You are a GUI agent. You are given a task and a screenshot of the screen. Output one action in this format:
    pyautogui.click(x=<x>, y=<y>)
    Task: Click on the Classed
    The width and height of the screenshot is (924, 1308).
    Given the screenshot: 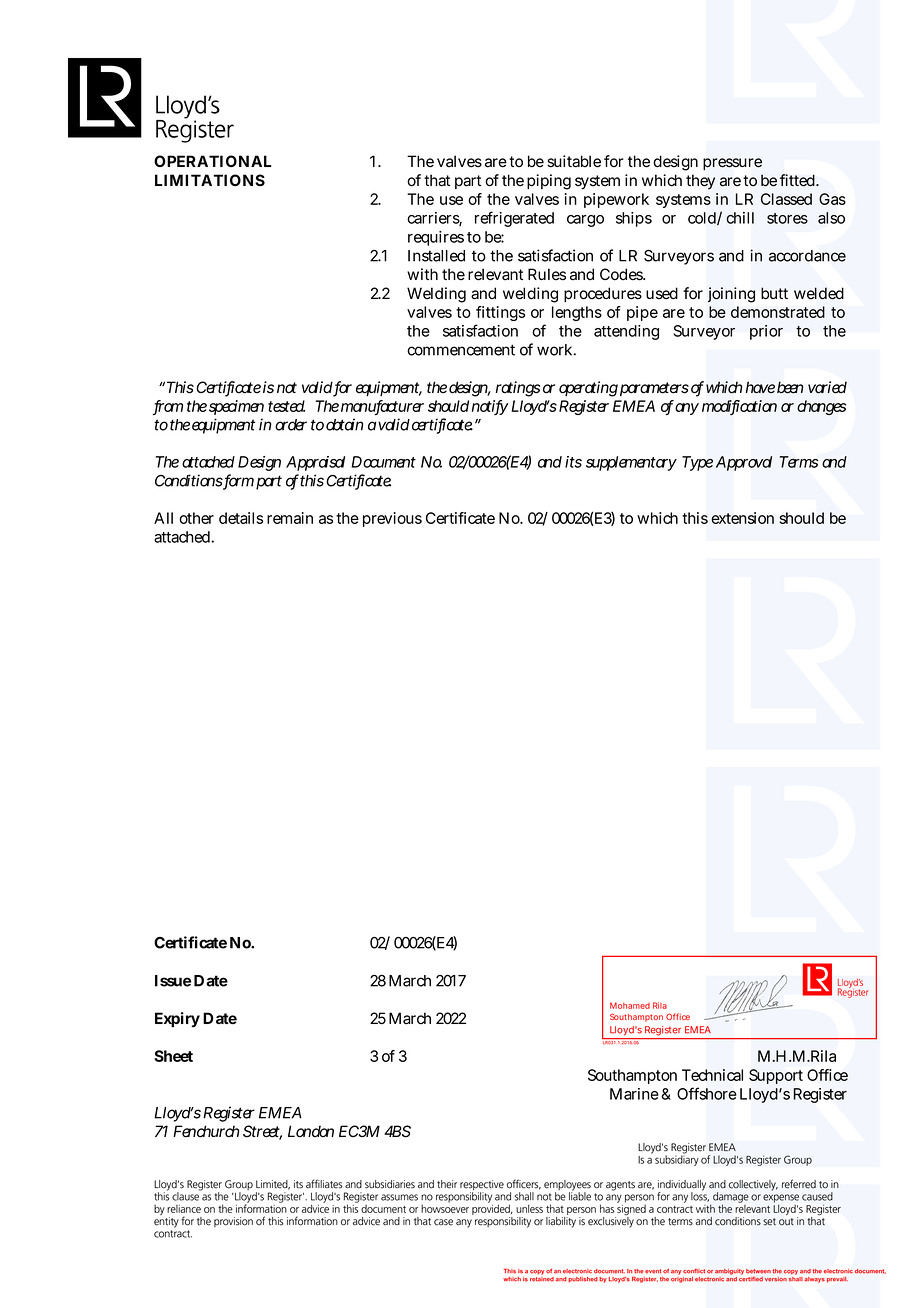 What is the action you would take?
    pyautogui.click(x=786, y=199)
